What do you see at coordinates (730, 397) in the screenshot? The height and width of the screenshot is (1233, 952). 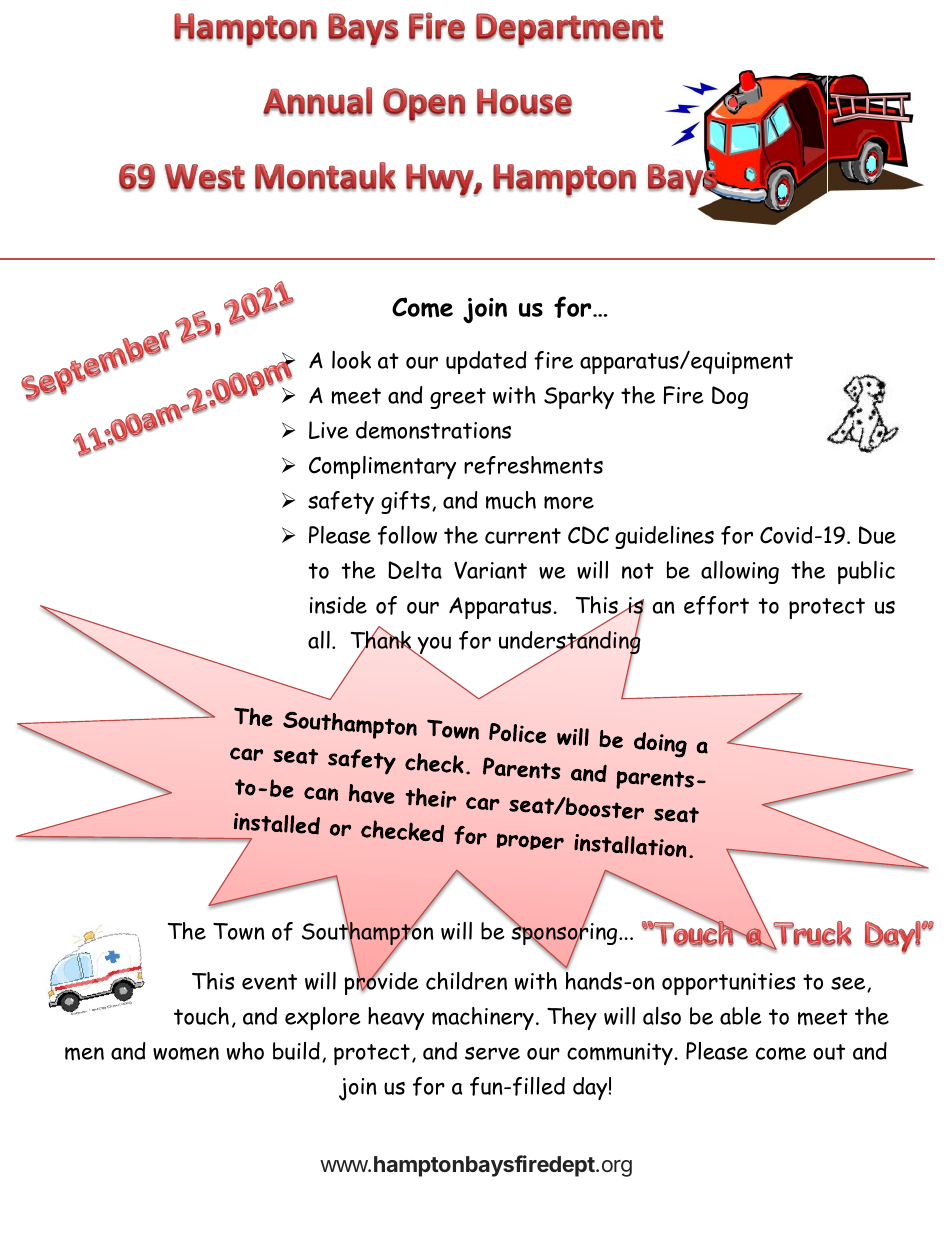 I see `Dog` at bounding box center [730, 397].
